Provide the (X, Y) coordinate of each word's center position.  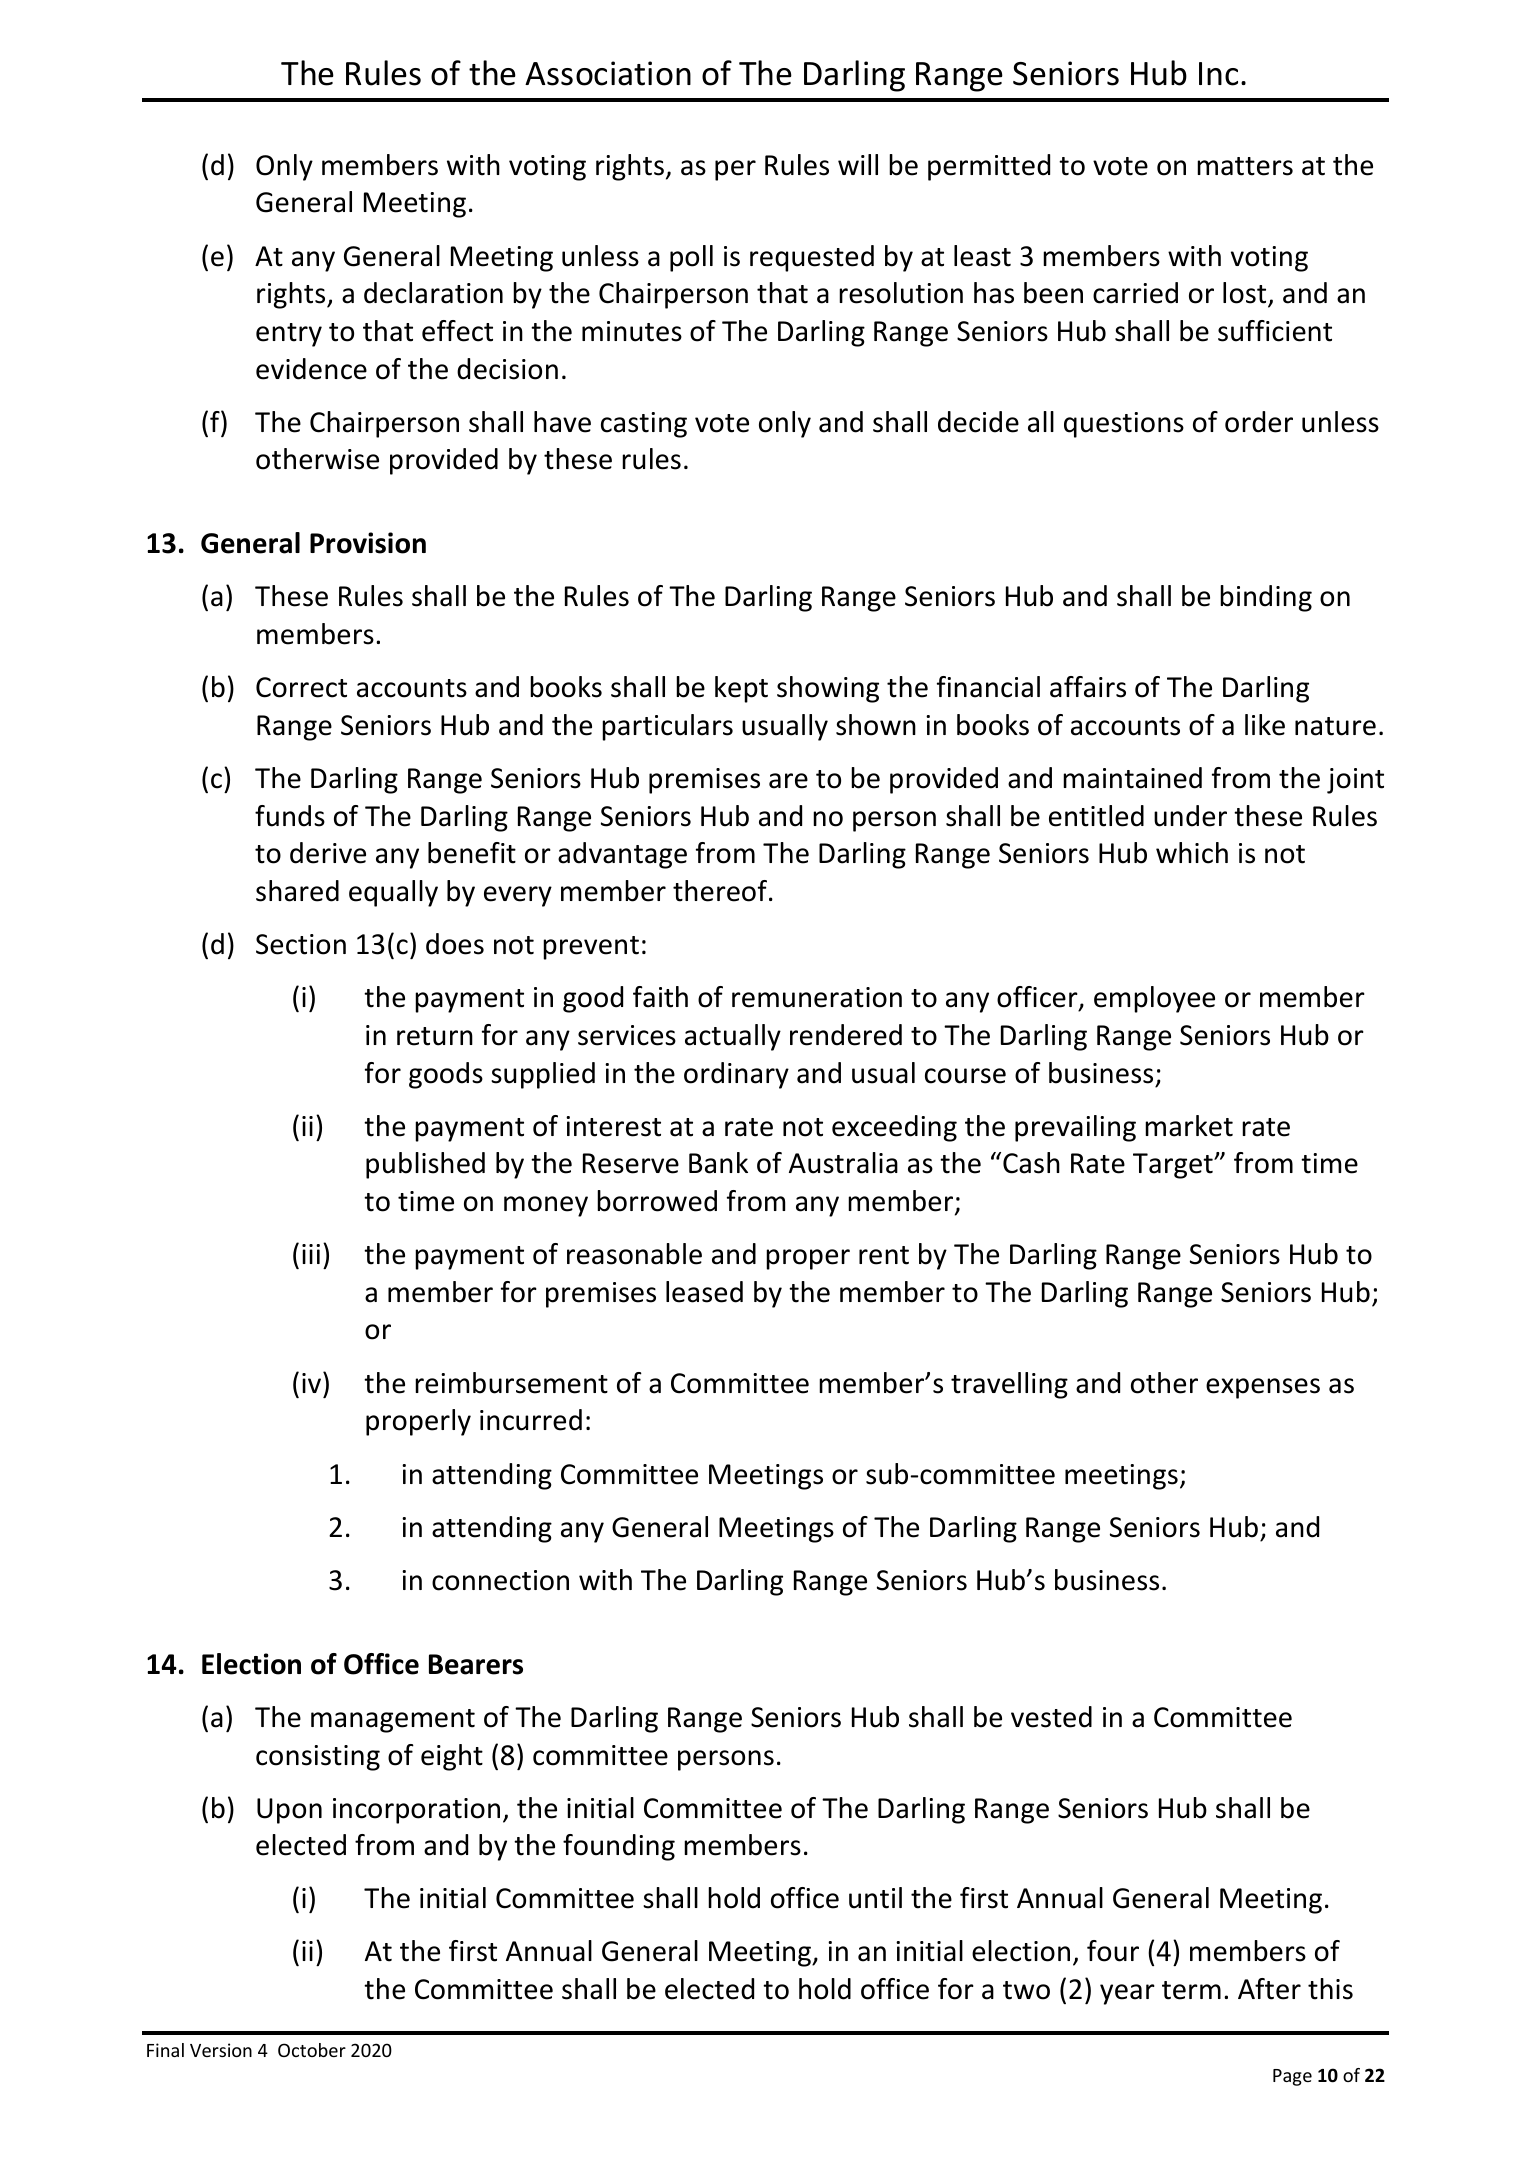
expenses (1263, 1388)
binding (1266, 598)
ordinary (736, 1075)
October (312, 2050)
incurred (531, 1420)
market (1189, 1126)
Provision (368, 543)
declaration (433, 293)
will (858, 164)
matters (1245, 166)
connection (500, 1580)
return (435, 1036)
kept (741, 689)
